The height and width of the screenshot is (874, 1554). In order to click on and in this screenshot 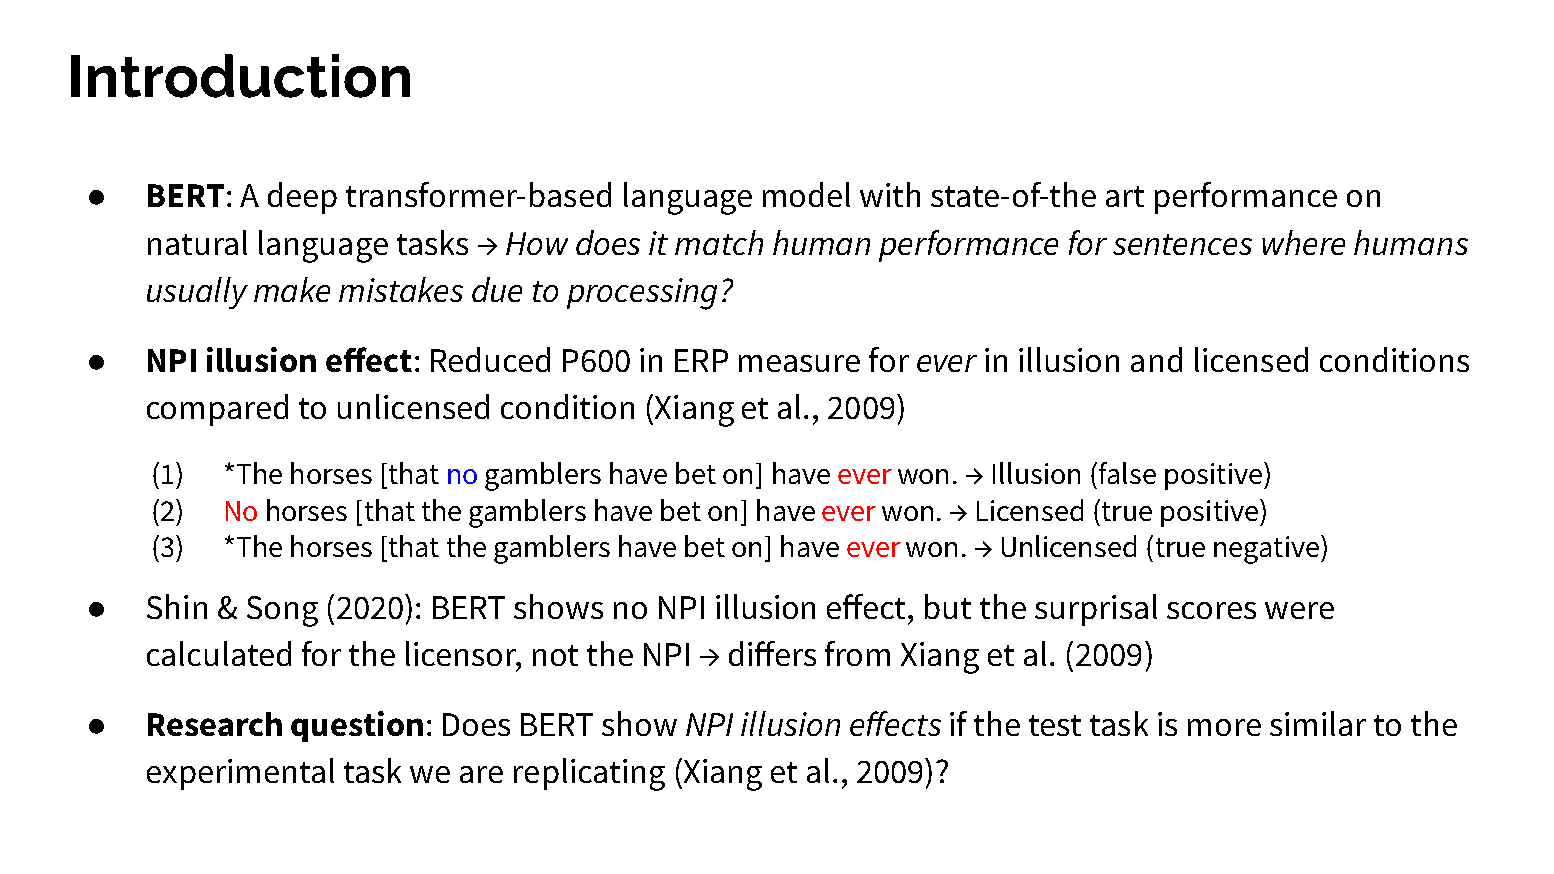, I will do `click(1156, 359)`.
